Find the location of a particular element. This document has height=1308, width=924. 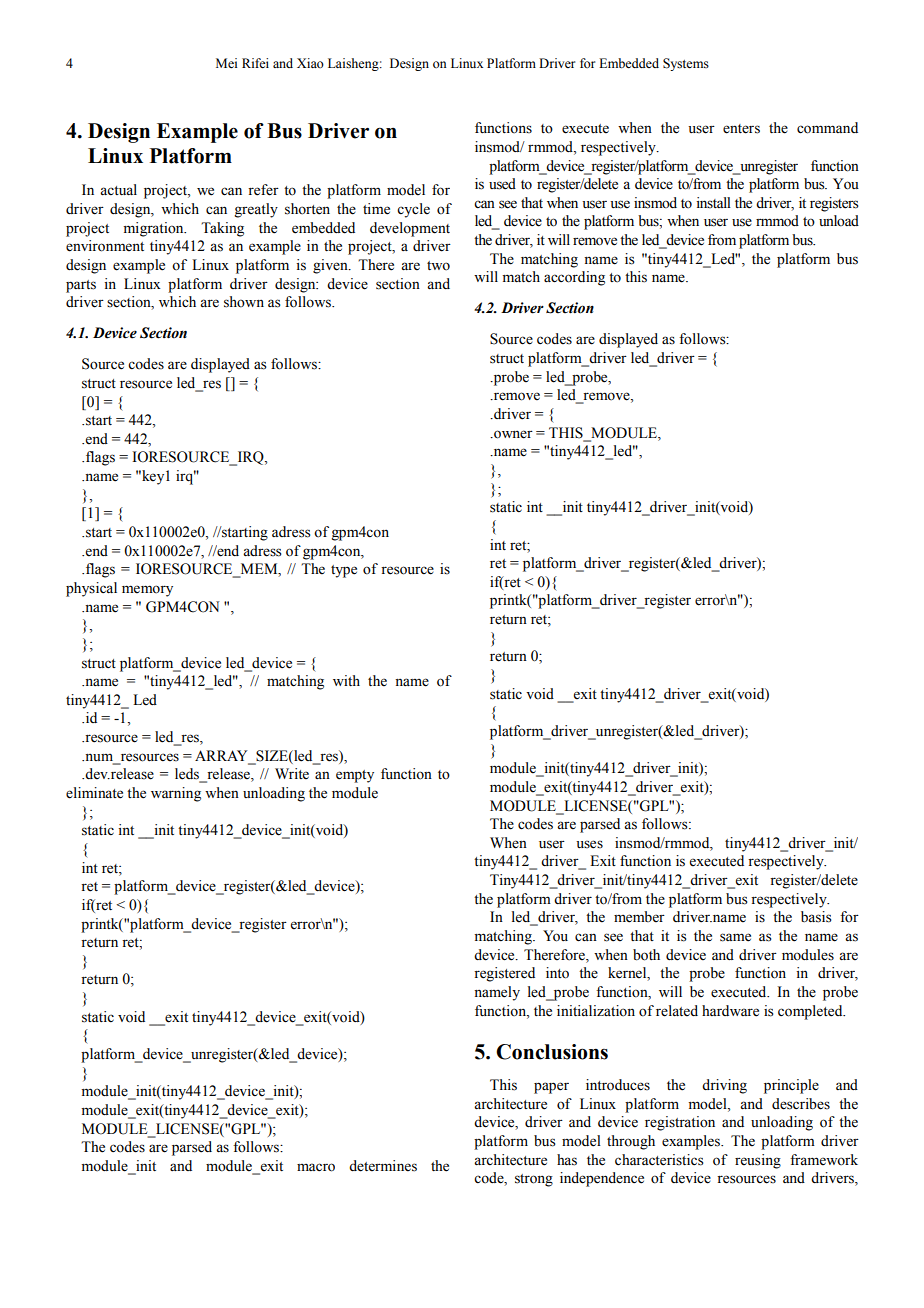

uses is located at coordinates (589, 844).
